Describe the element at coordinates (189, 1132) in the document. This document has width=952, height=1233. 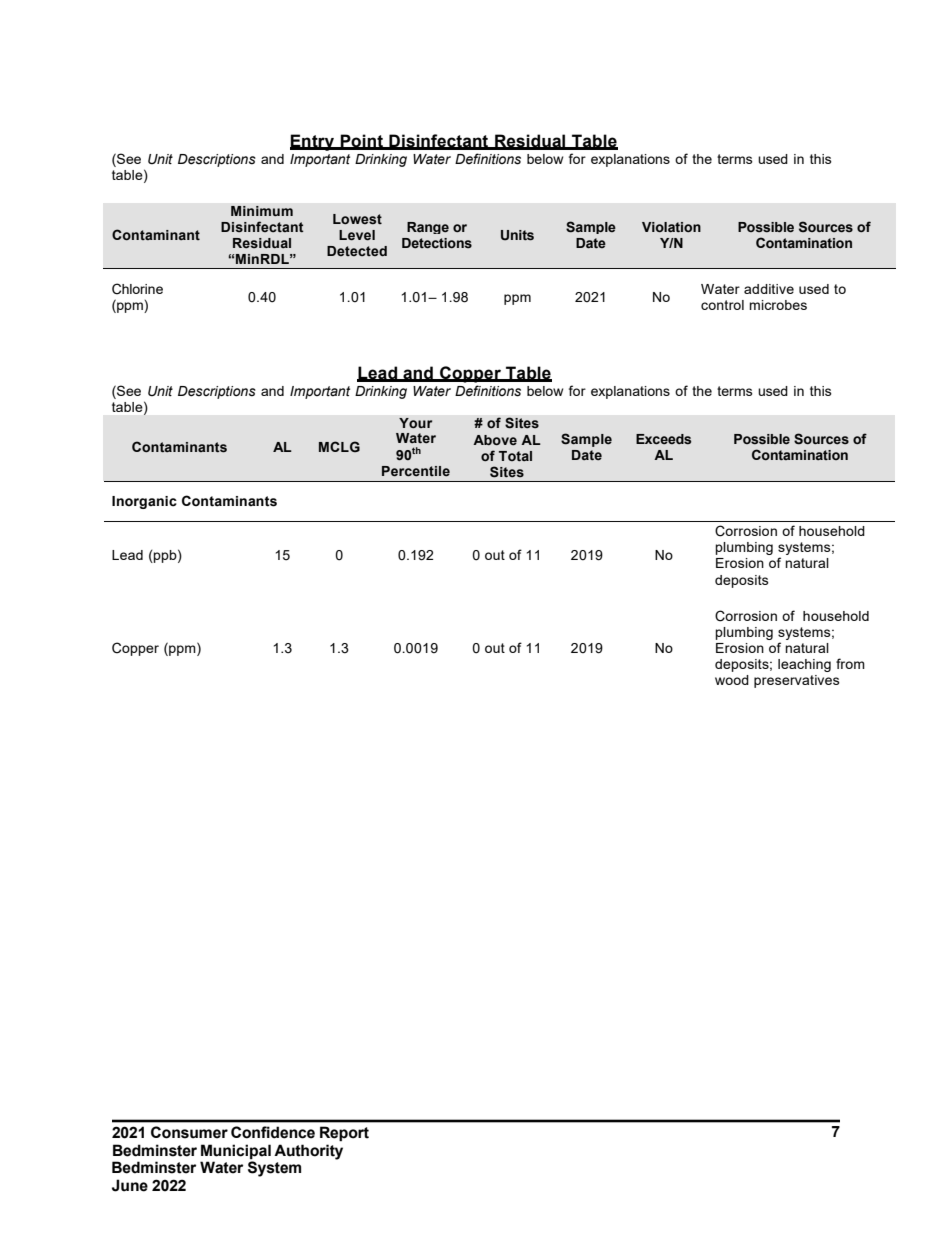
I see `Consumer` at that location.
